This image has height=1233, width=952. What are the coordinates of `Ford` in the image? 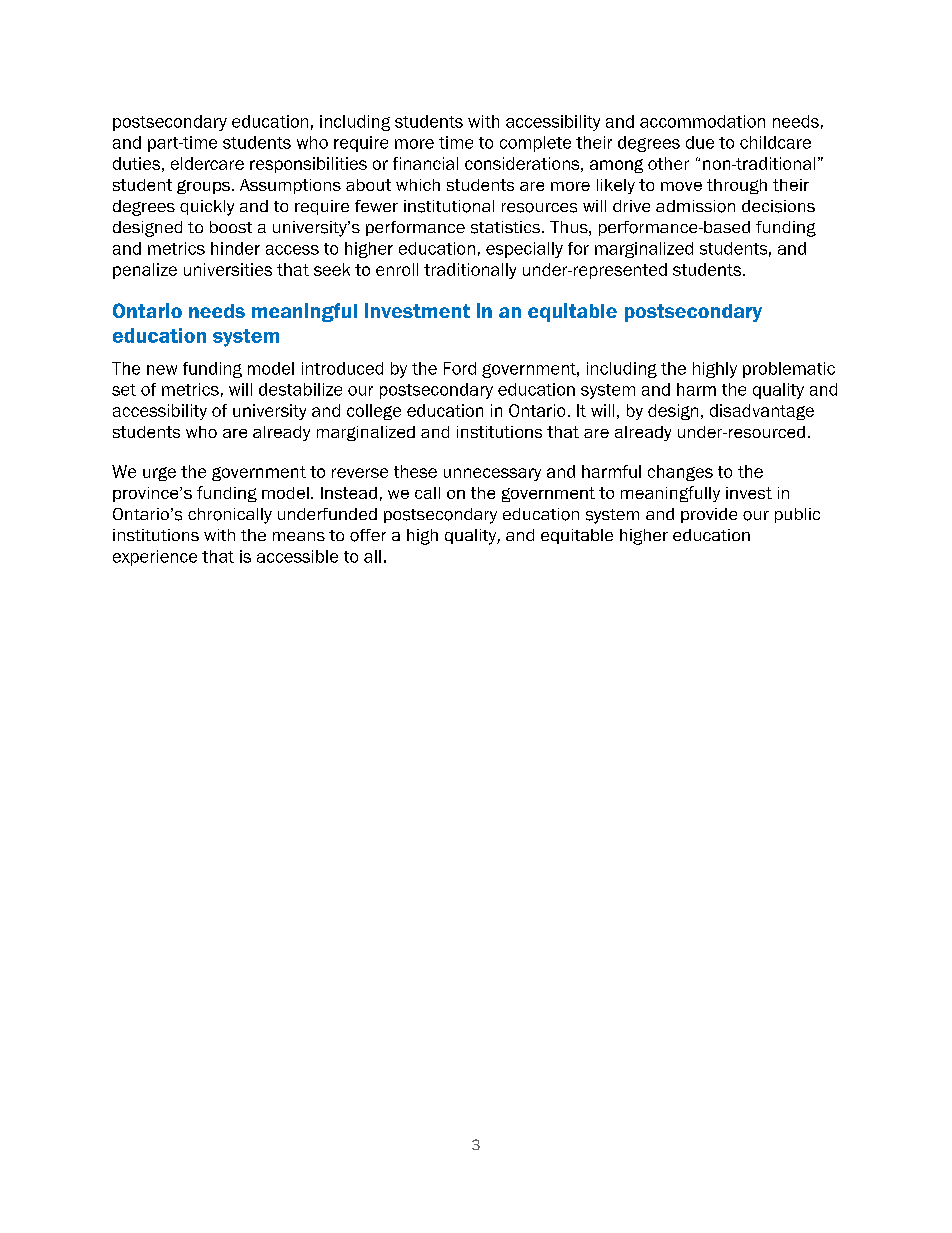 It's located at (460, 368).
